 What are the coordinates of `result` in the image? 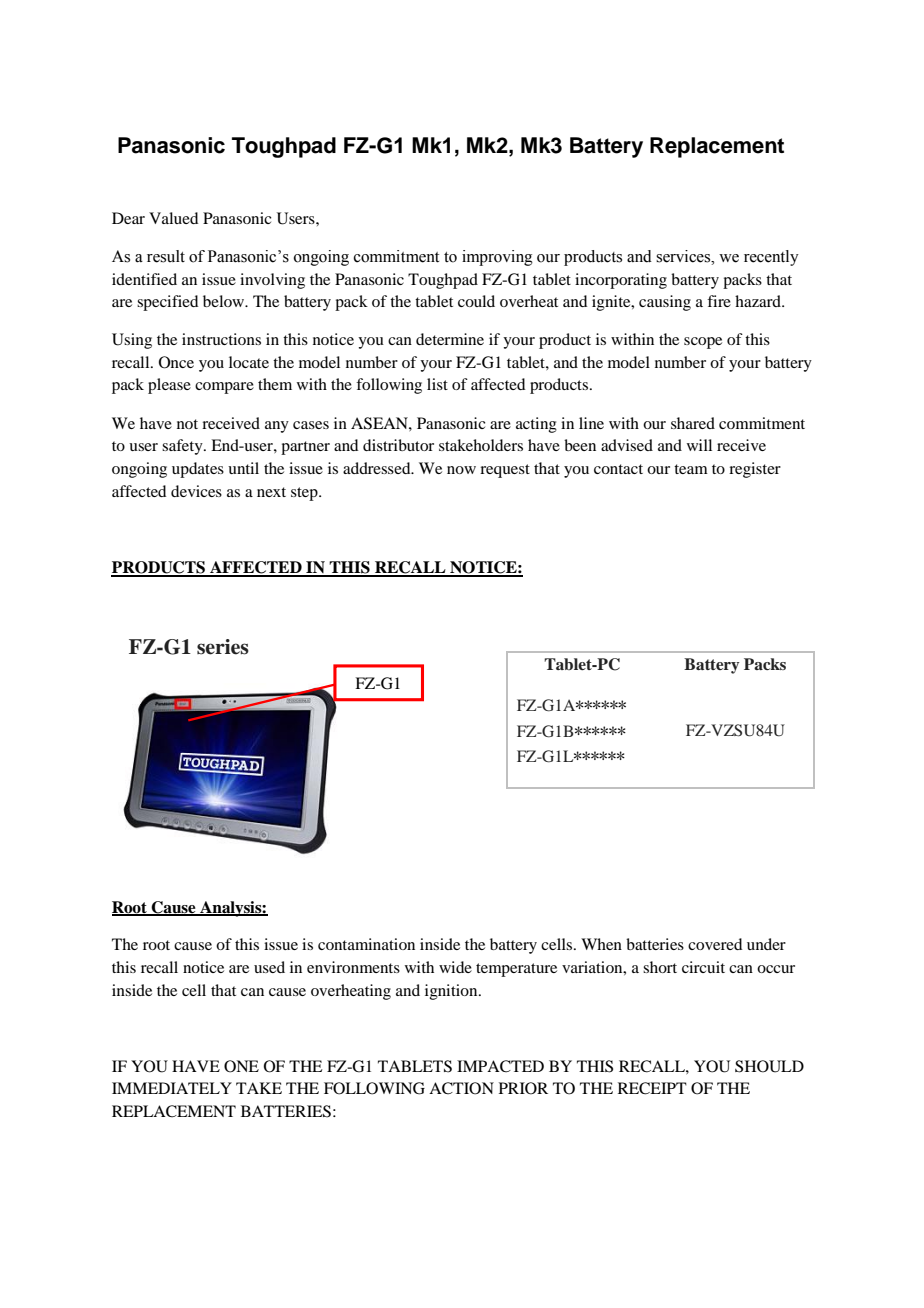 It's located at (166, 256).
